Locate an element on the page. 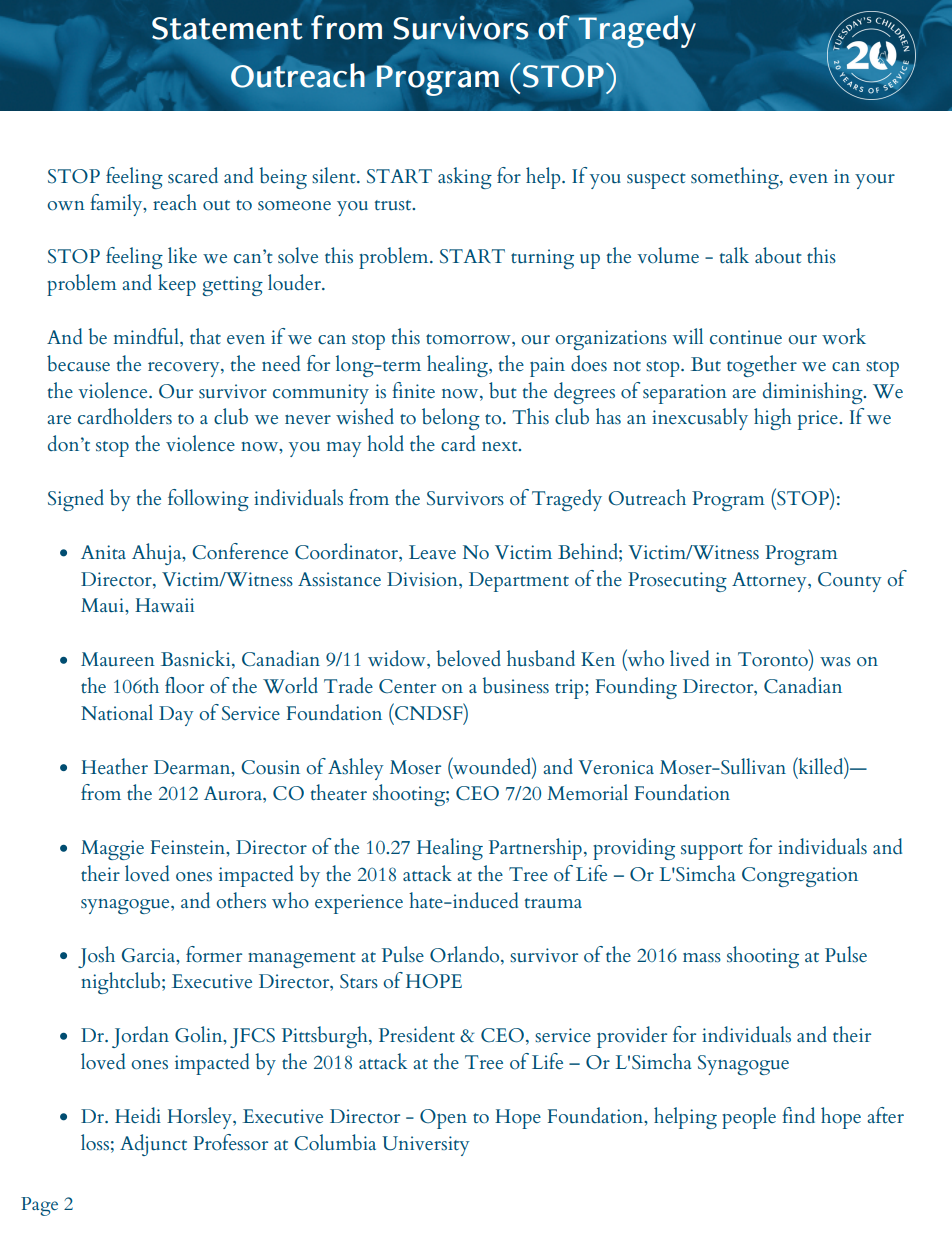 The width and height of the page is (952, 1233). high is located at coordinates (772, 419).
